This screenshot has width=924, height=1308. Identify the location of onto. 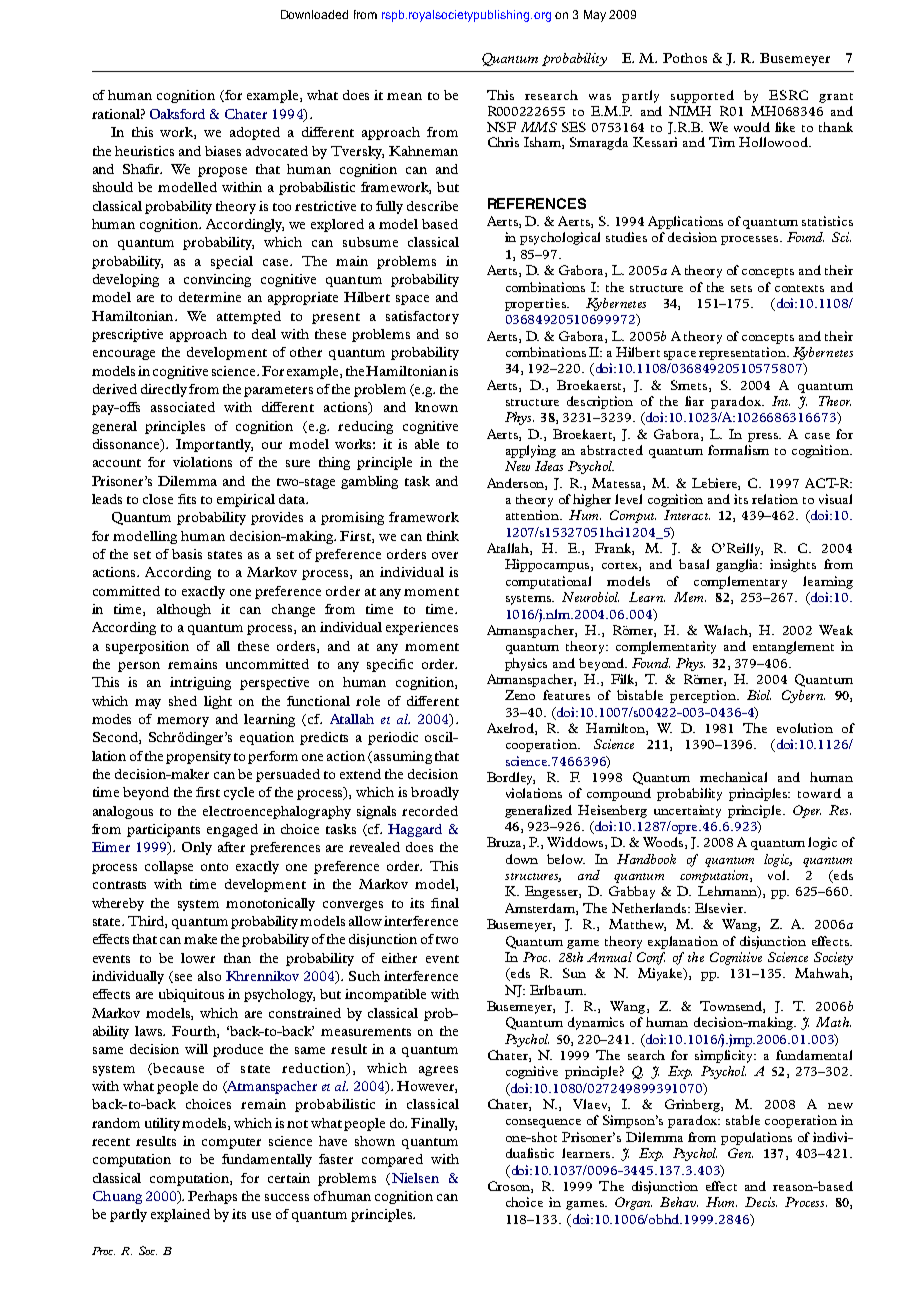
(214, 867).
